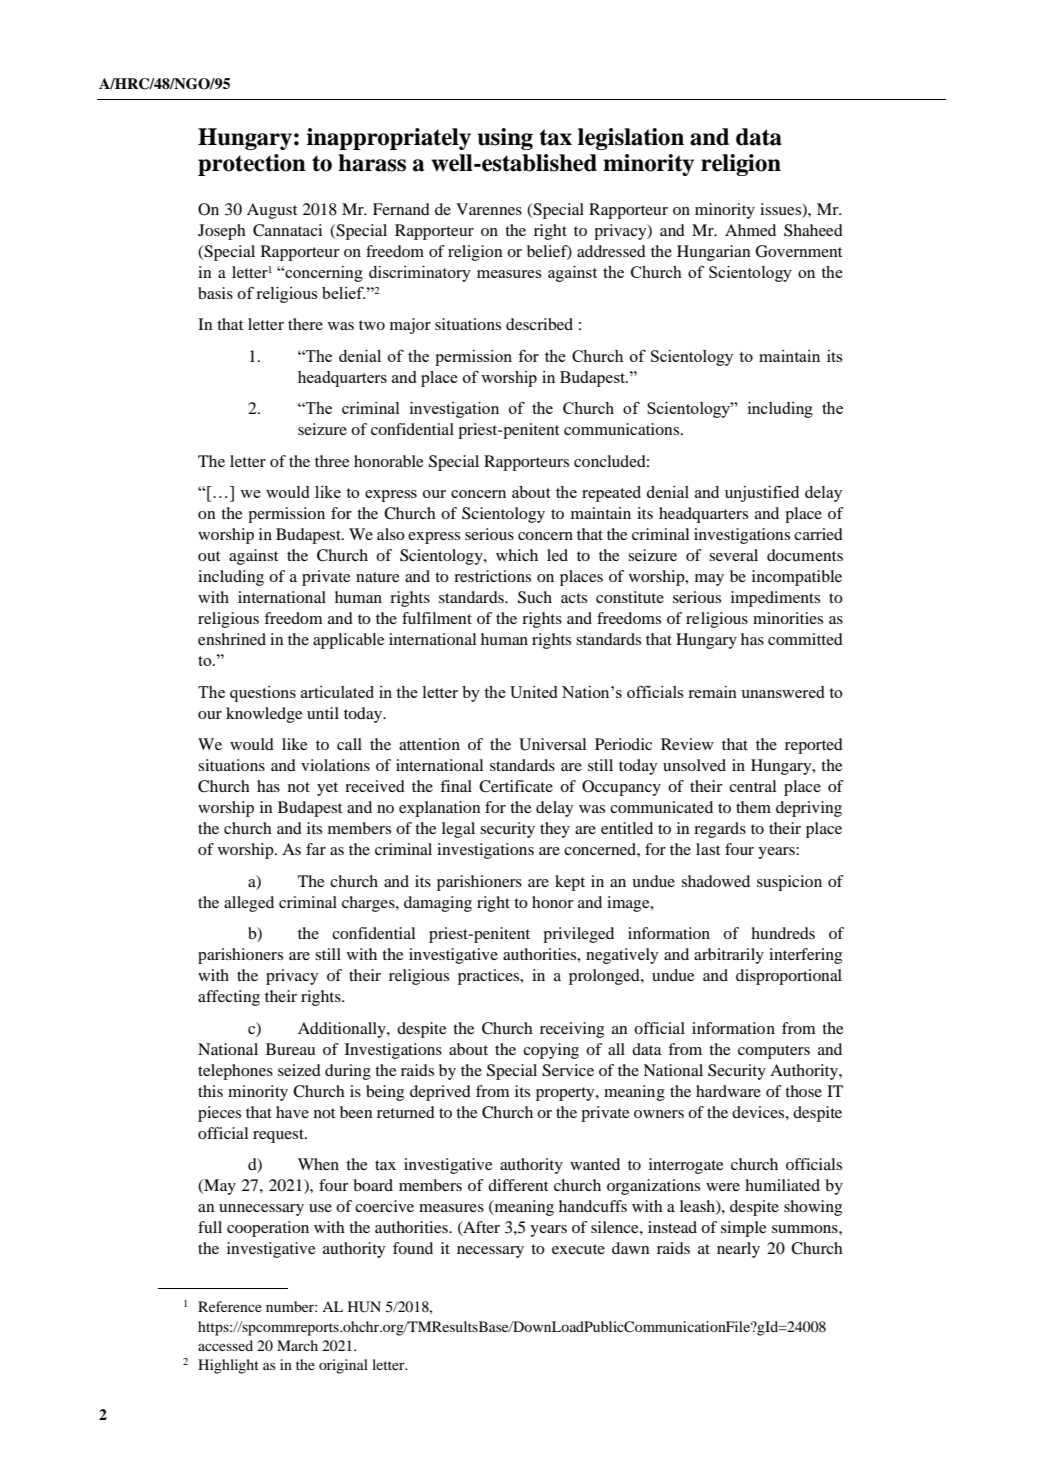 The image size is (1042, 1473). I want to click on Certificate, so click(516, 786).
